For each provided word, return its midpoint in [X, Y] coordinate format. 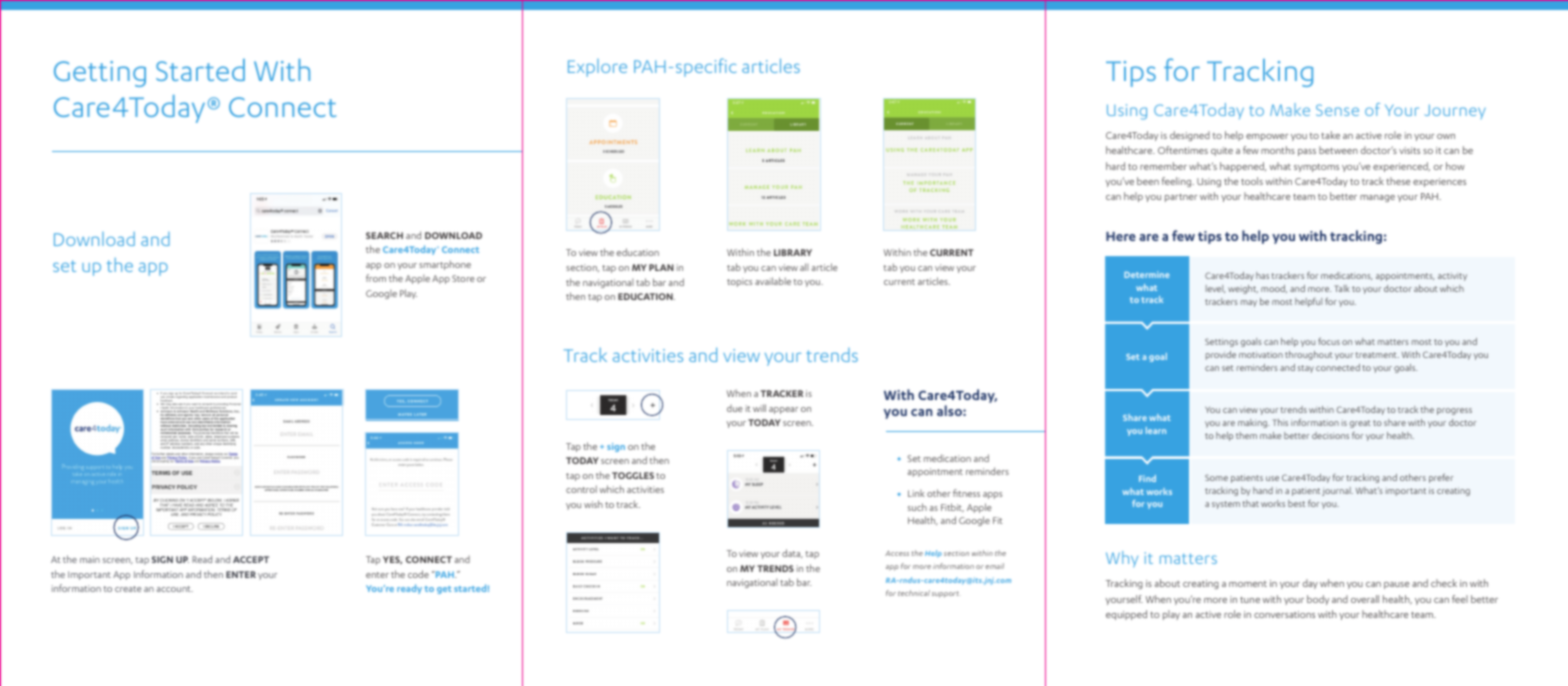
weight [1243, 289]
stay [1306, 369]
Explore [597, 68]
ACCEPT [251, 559]
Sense [1337, 110]
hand [1263, 490]
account [175, 589]
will [759, 408]
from [376, 278]
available [773, 281]
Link [916, 493]
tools [1252, 181]
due [734, 408]
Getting [100, 74]
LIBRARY [793, 252]
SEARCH [384, 235]
